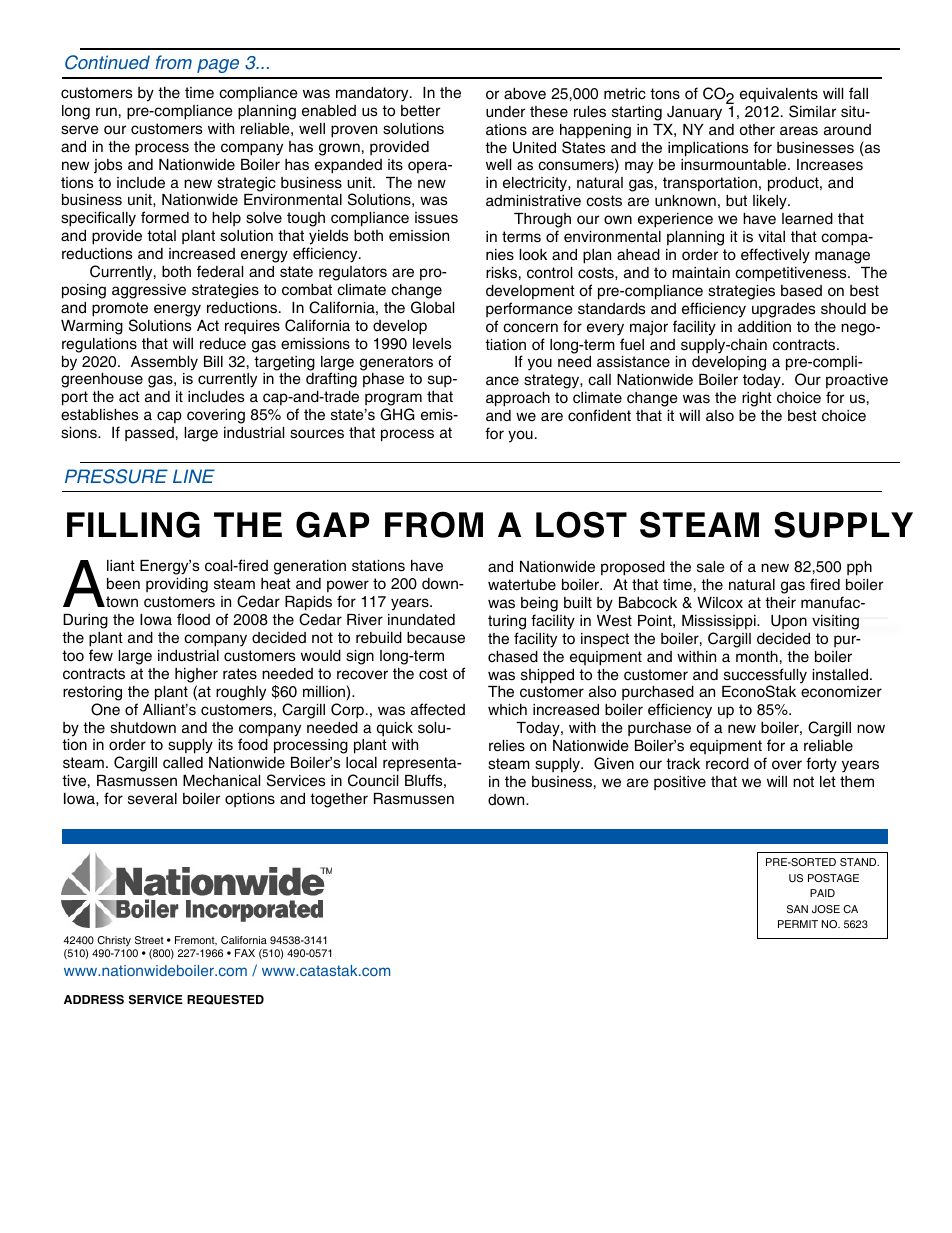 The height and width of the document is (1233, 952). I want to click on higher, so click(196, 675).
